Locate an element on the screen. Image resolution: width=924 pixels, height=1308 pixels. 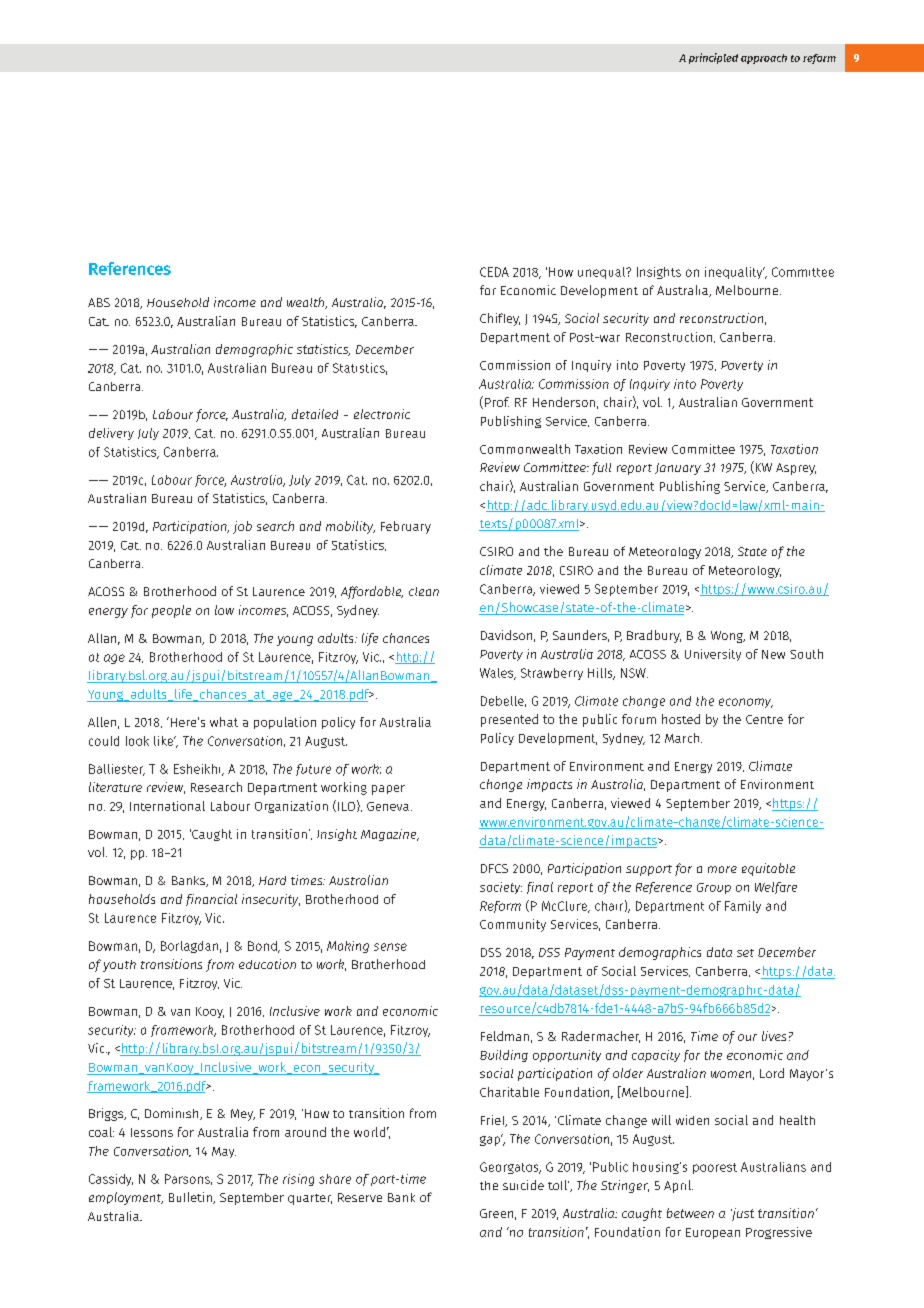
Prof is located at coordinates (497, 402).
